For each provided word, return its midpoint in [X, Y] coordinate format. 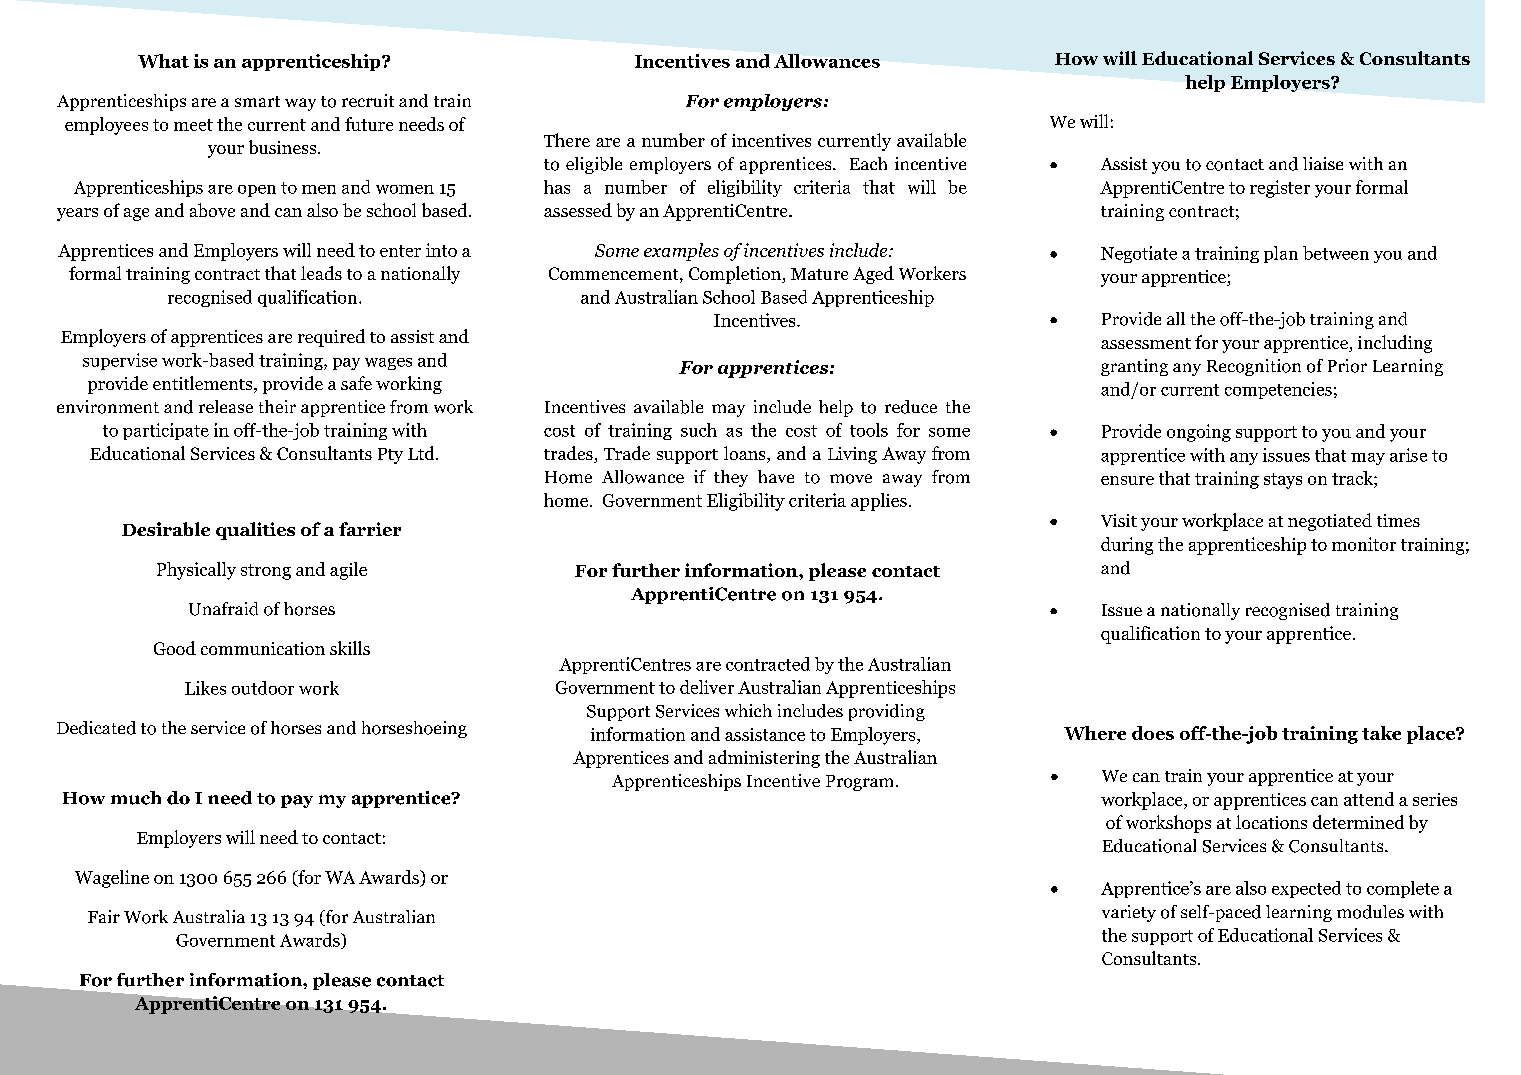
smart [257, 101]
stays [1283, 481]
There [567, 140]
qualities [255, 531]
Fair [104, 916]
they [731, 478]
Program [861, 783]
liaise [1323, 163]
